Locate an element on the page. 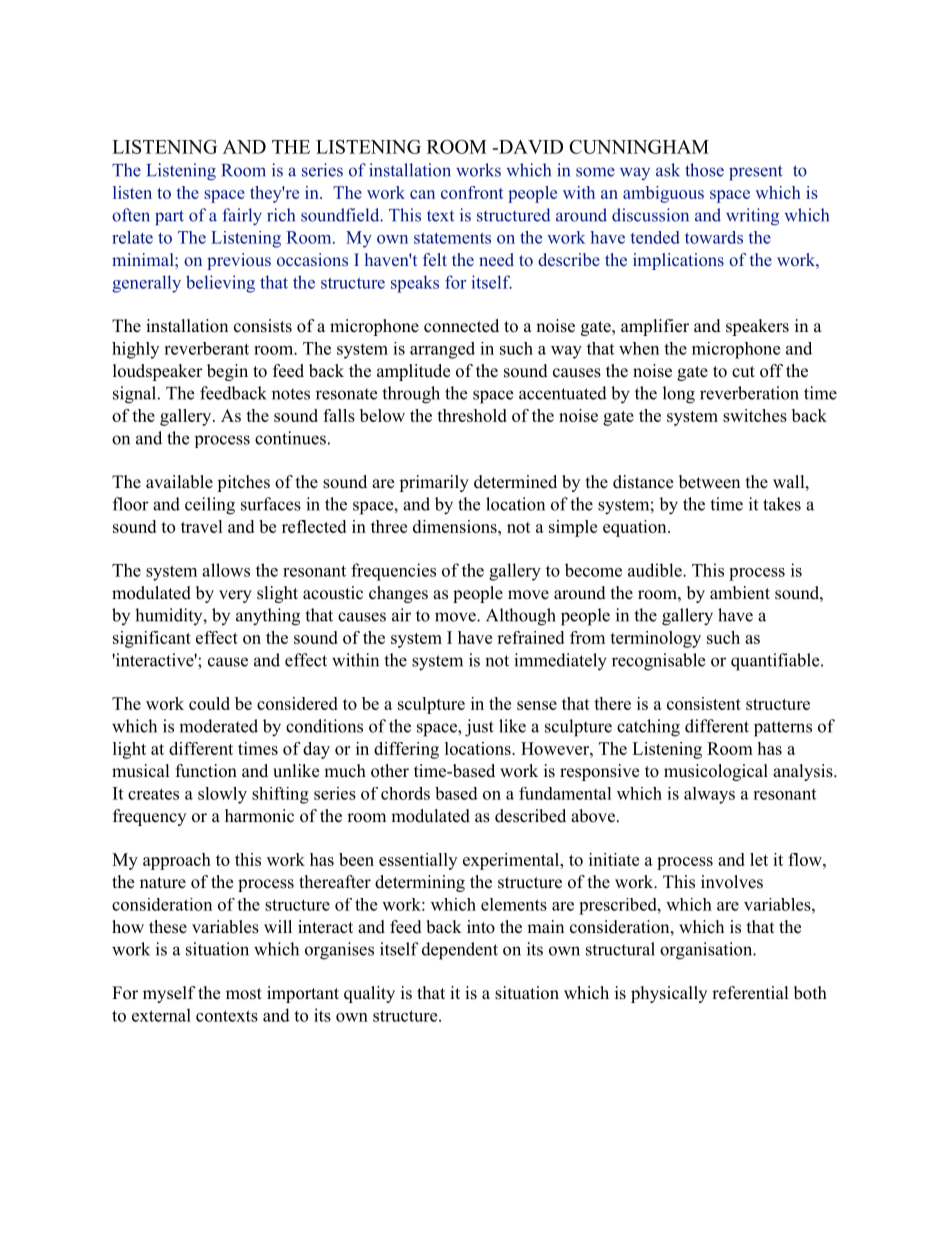  most is located at coordinates (244, 994).
